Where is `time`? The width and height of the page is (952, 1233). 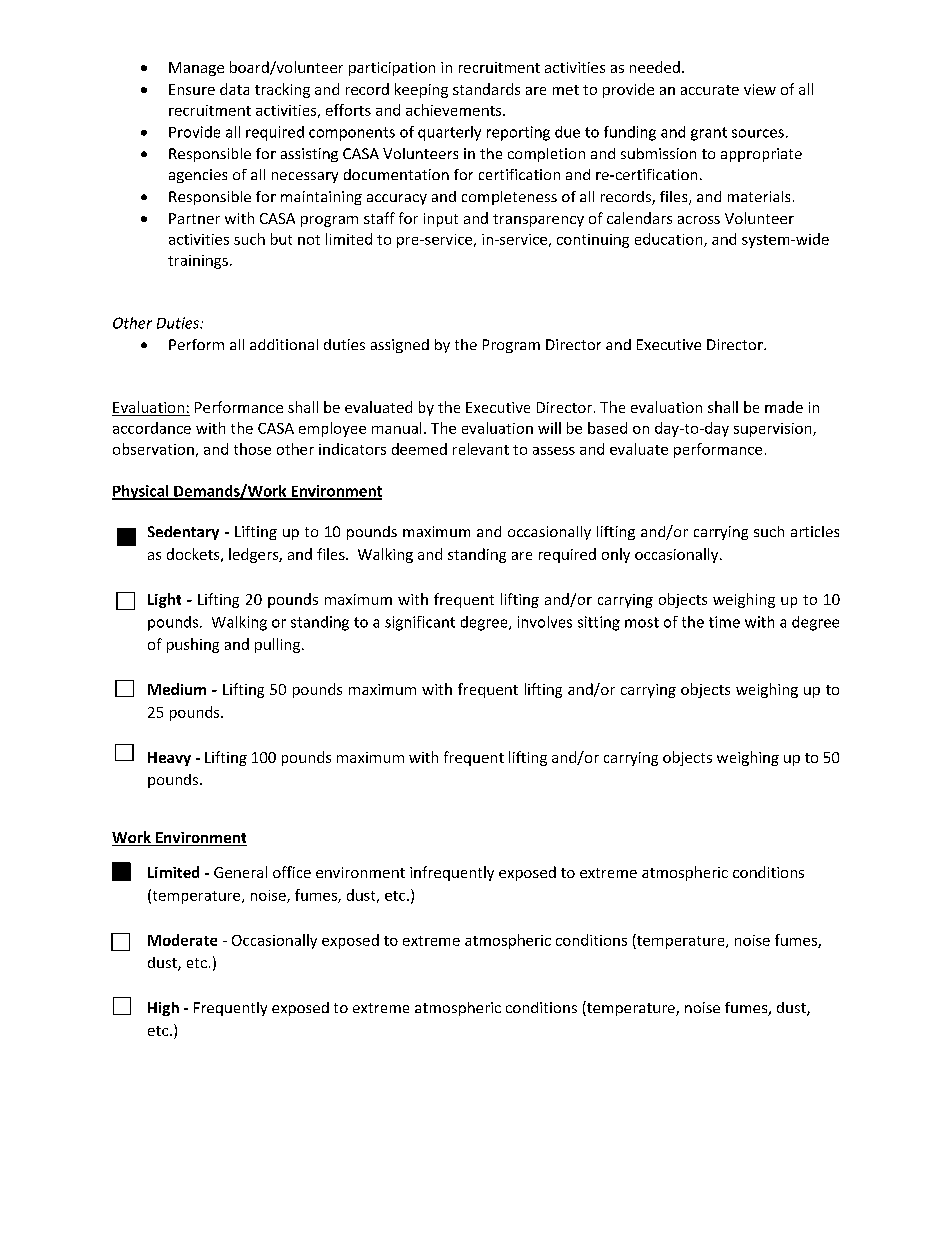
time is located at coordinates (724, 622).
